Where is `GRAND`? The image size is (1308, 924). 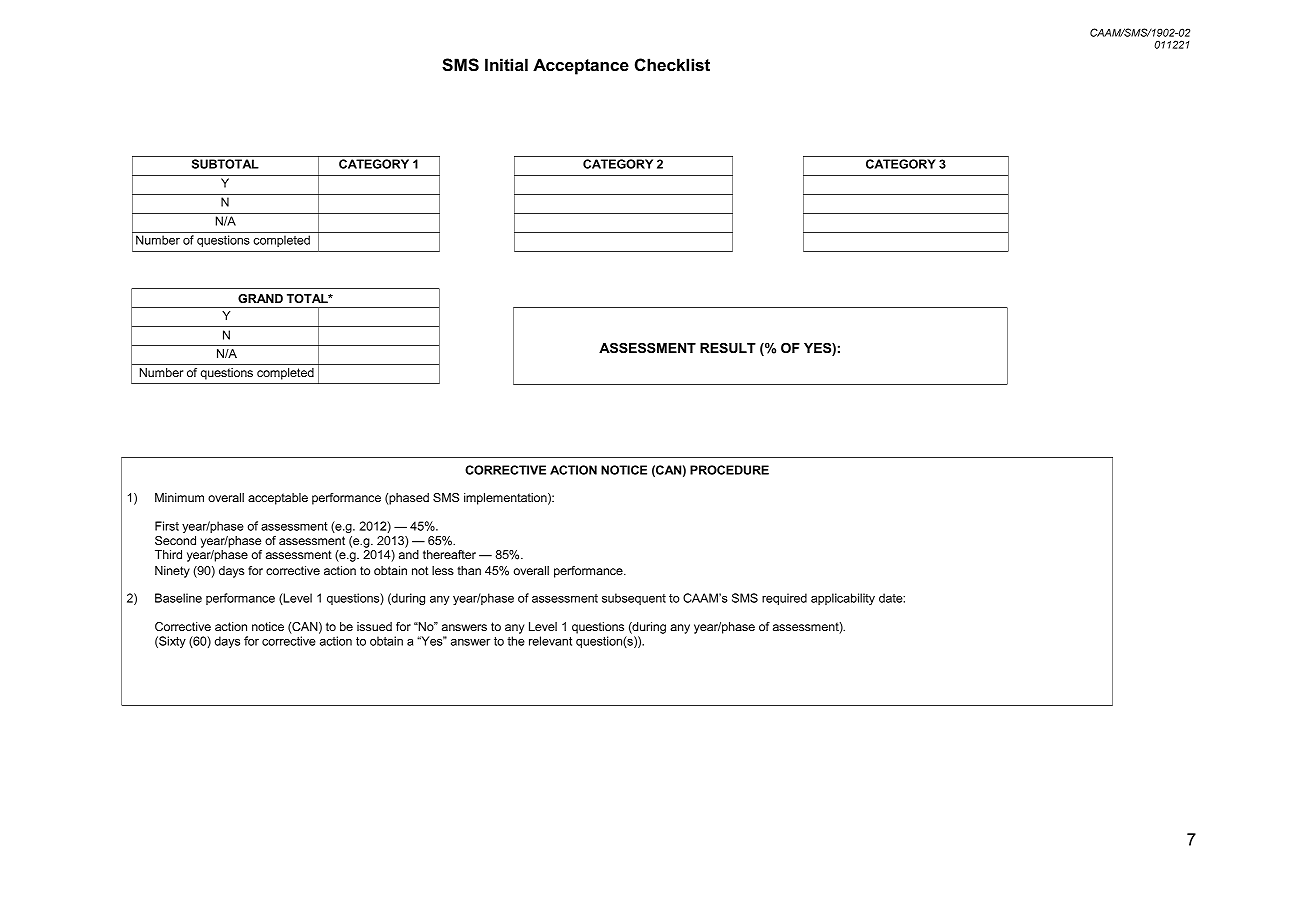
GRAND is located at coordinates (260, 298).
